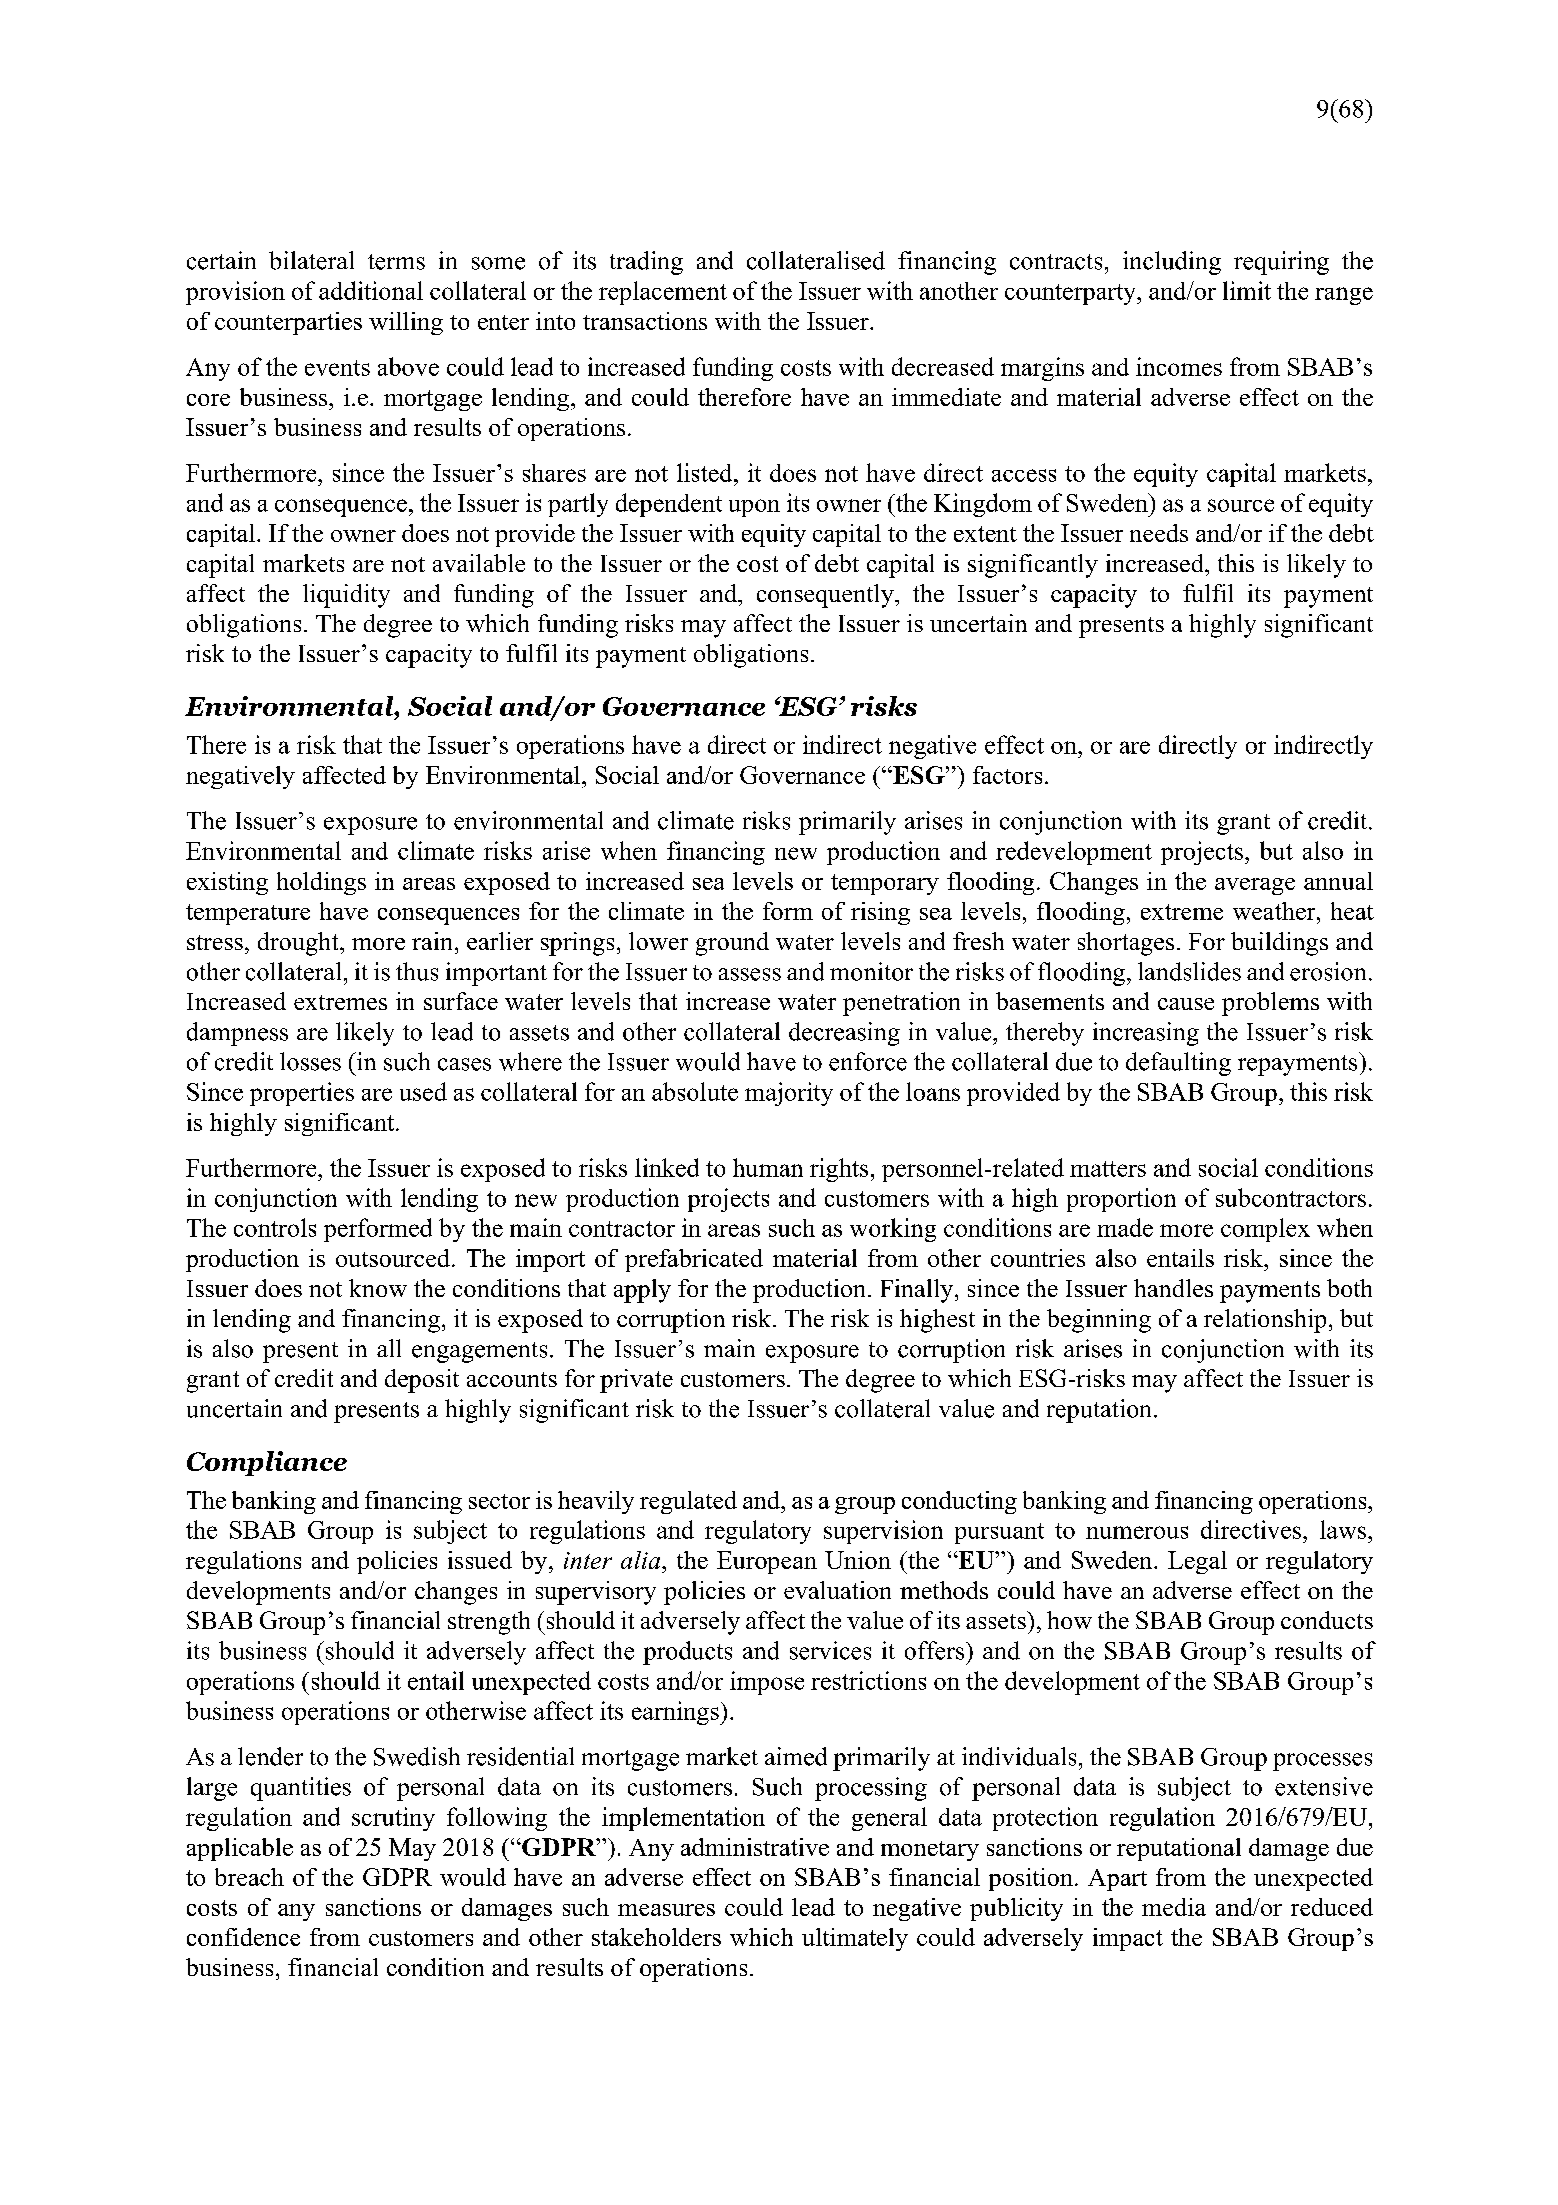 This document has width=1558, height=2205. Describe the element at coordinates (885, 884) in the document. I see `temporary` at that location.
